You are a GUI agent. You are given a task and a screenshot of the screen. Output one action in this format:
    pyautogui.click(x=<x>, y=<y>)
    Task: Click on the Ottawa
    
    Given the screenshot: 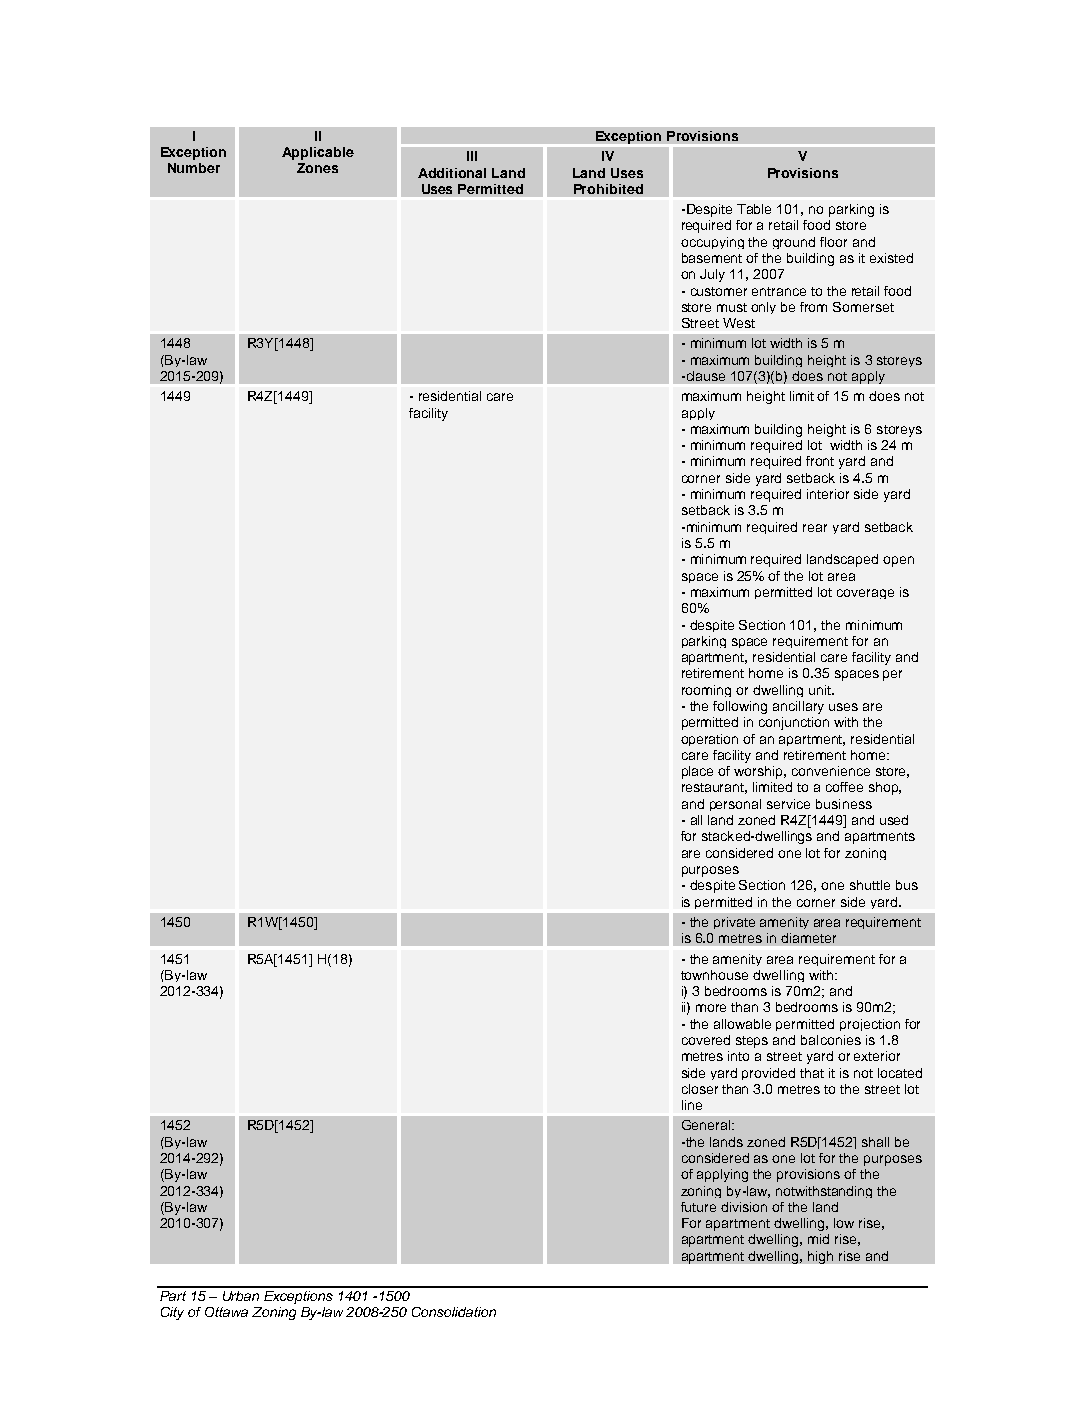 What is the action you would take?
    pyautogui.click(x=226, y=1312)
